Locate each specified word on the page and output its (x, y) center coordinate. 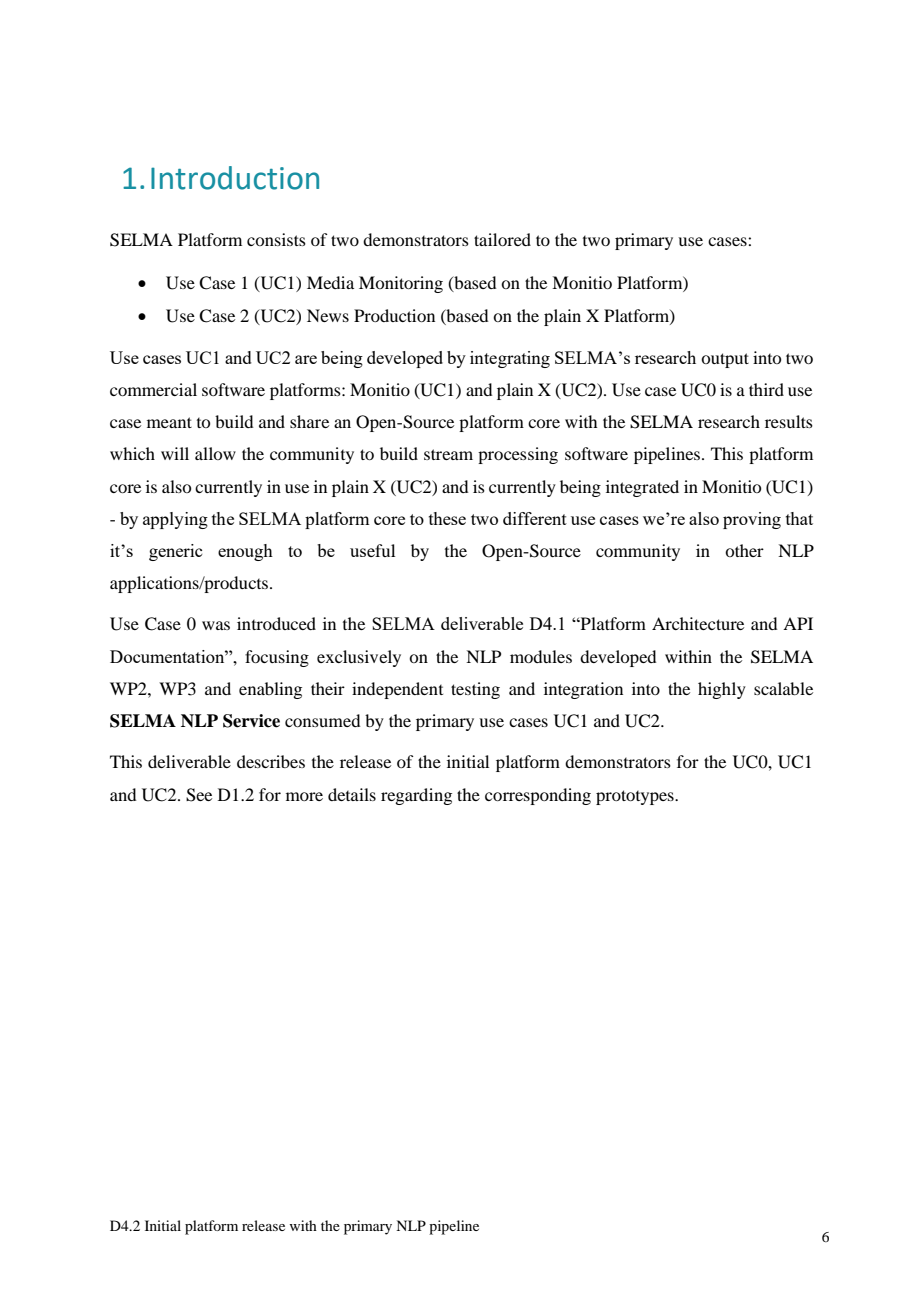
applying (175, 520)
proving (752, 520)
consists (276, 239)
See (199, 795)
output (725, 360)
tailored (502, 239)
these (447, 518)
